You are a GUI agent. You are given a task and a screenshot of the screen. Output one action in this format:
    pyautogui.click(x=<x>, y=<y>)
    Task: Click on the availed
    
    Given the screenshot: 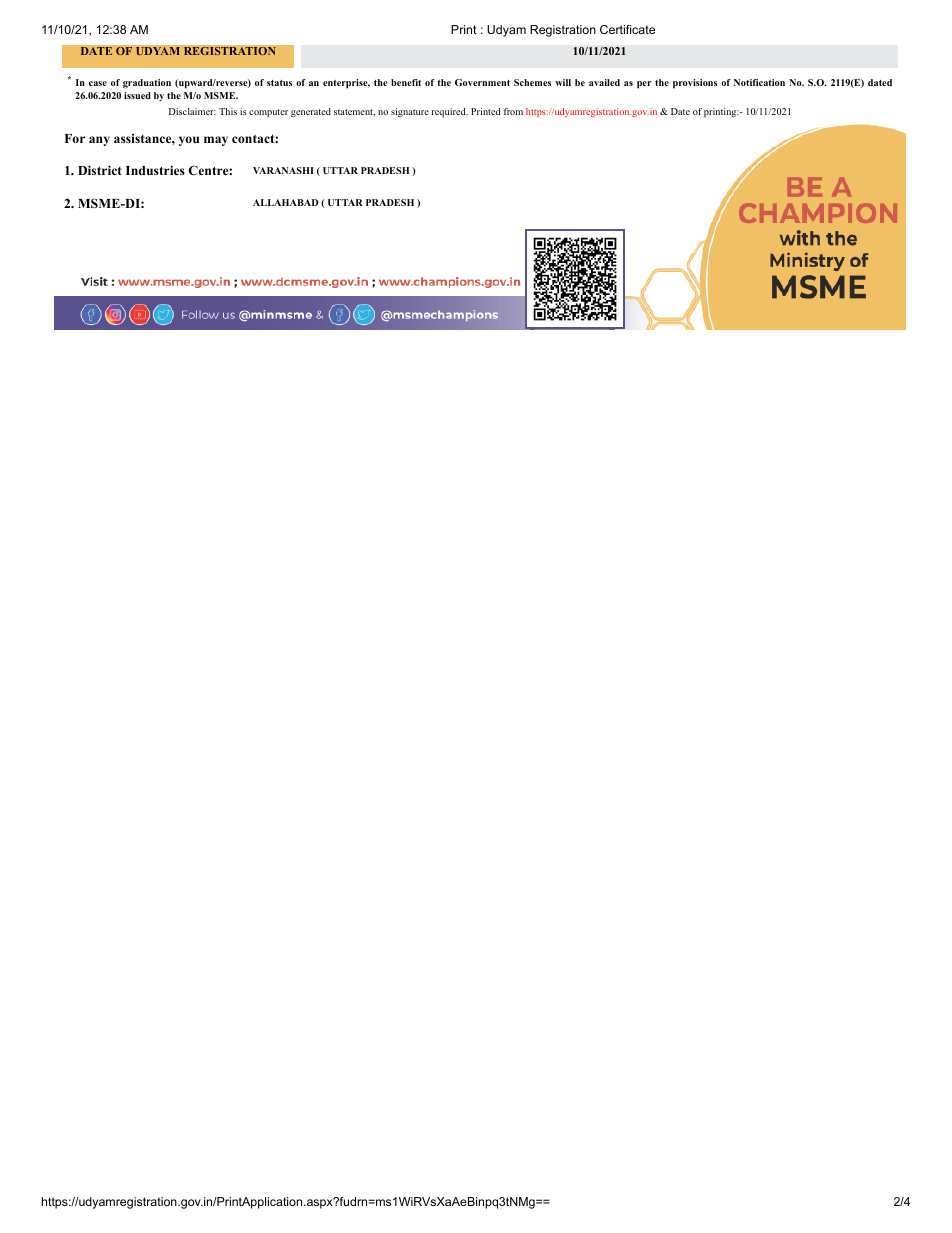 What is the action you would take?
    pyautogui.click(x=604, y=82)
